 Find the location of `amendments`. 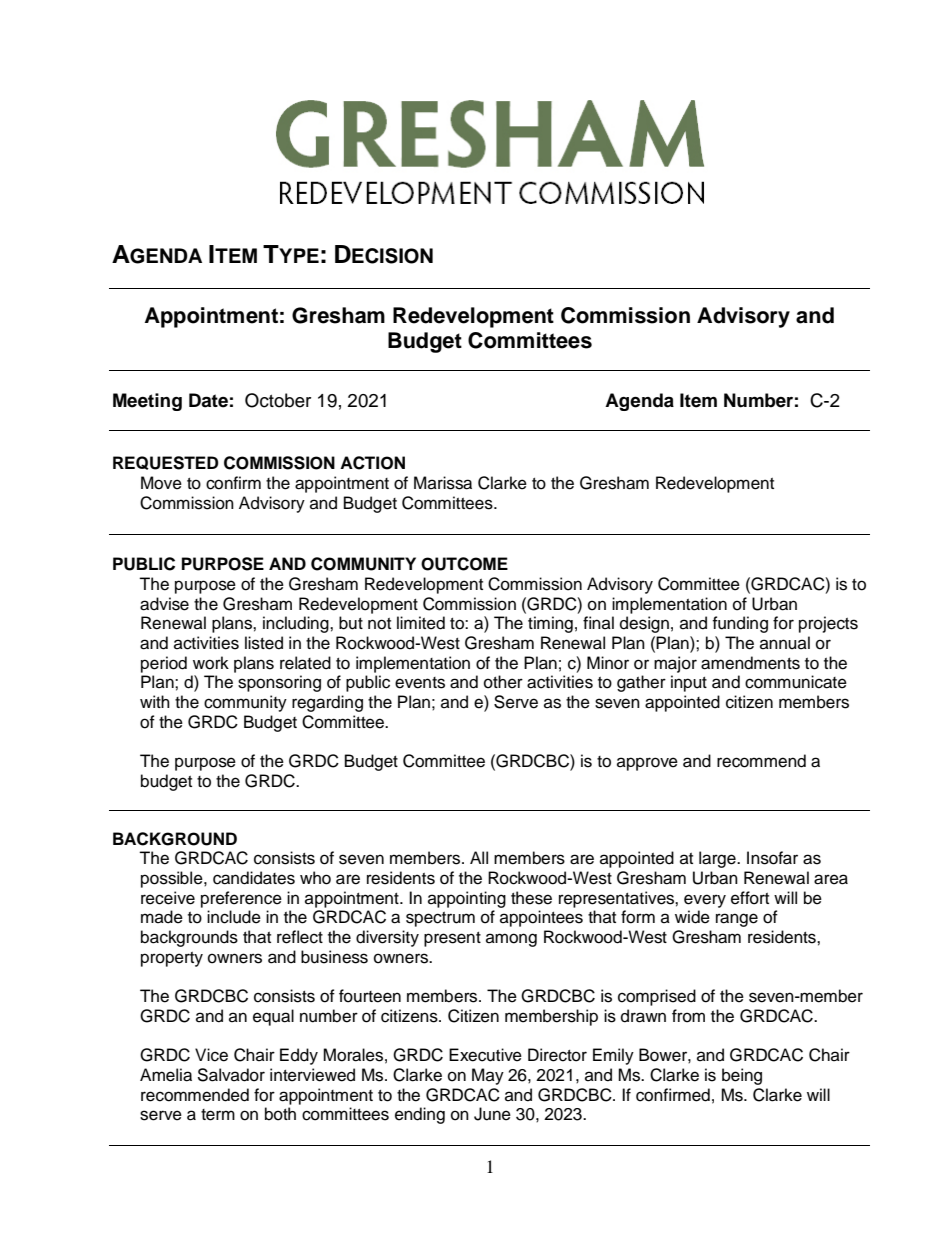

amendments is located at coordinates (750, 663).
